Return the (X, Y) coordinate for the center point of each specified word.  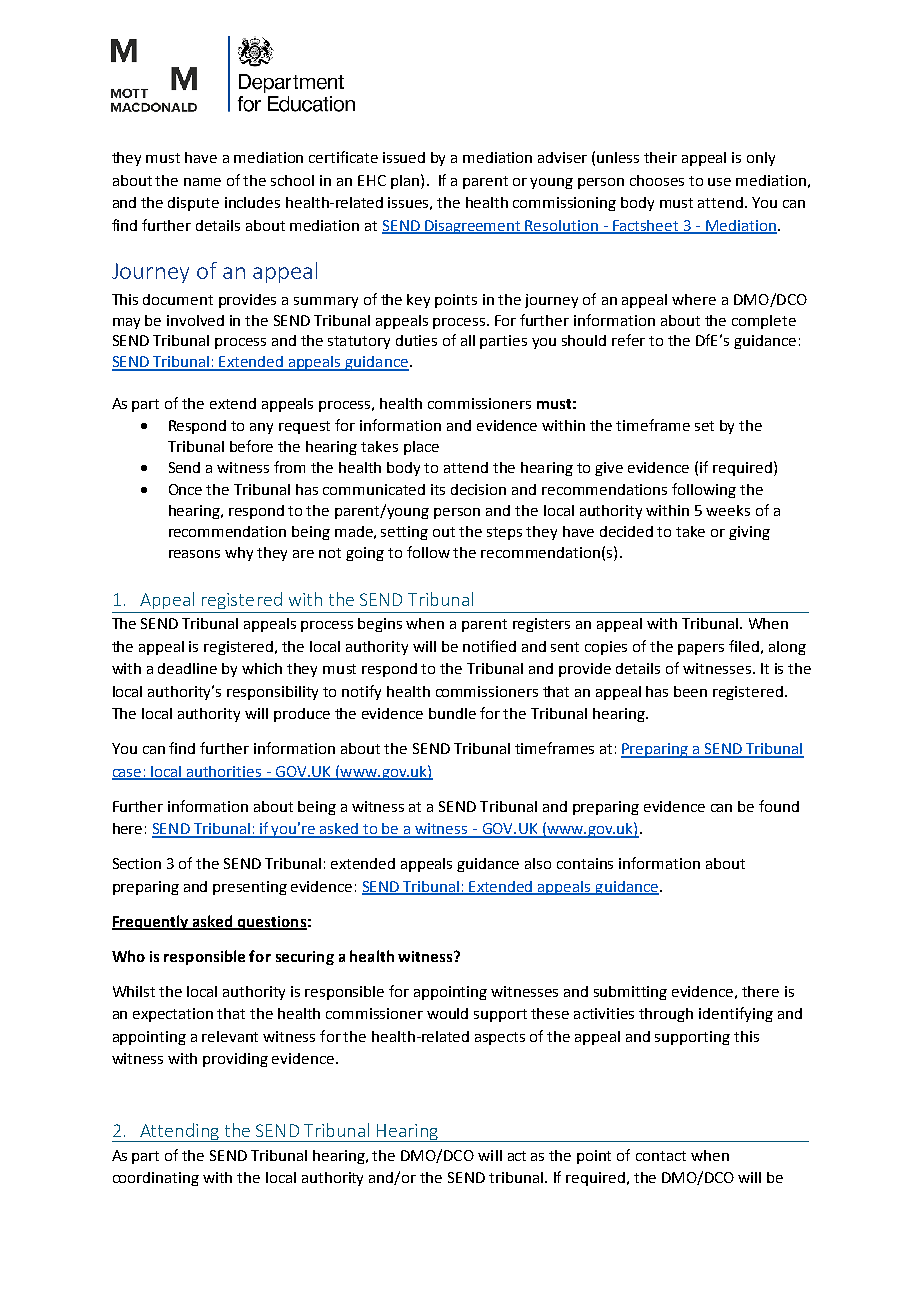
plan (405, 182)
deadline (187, 668)
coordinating (156, 1179)
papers (701, 649)
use (719, 182)
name (202, 182)
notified (489, 646)
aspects (500, 1038)
